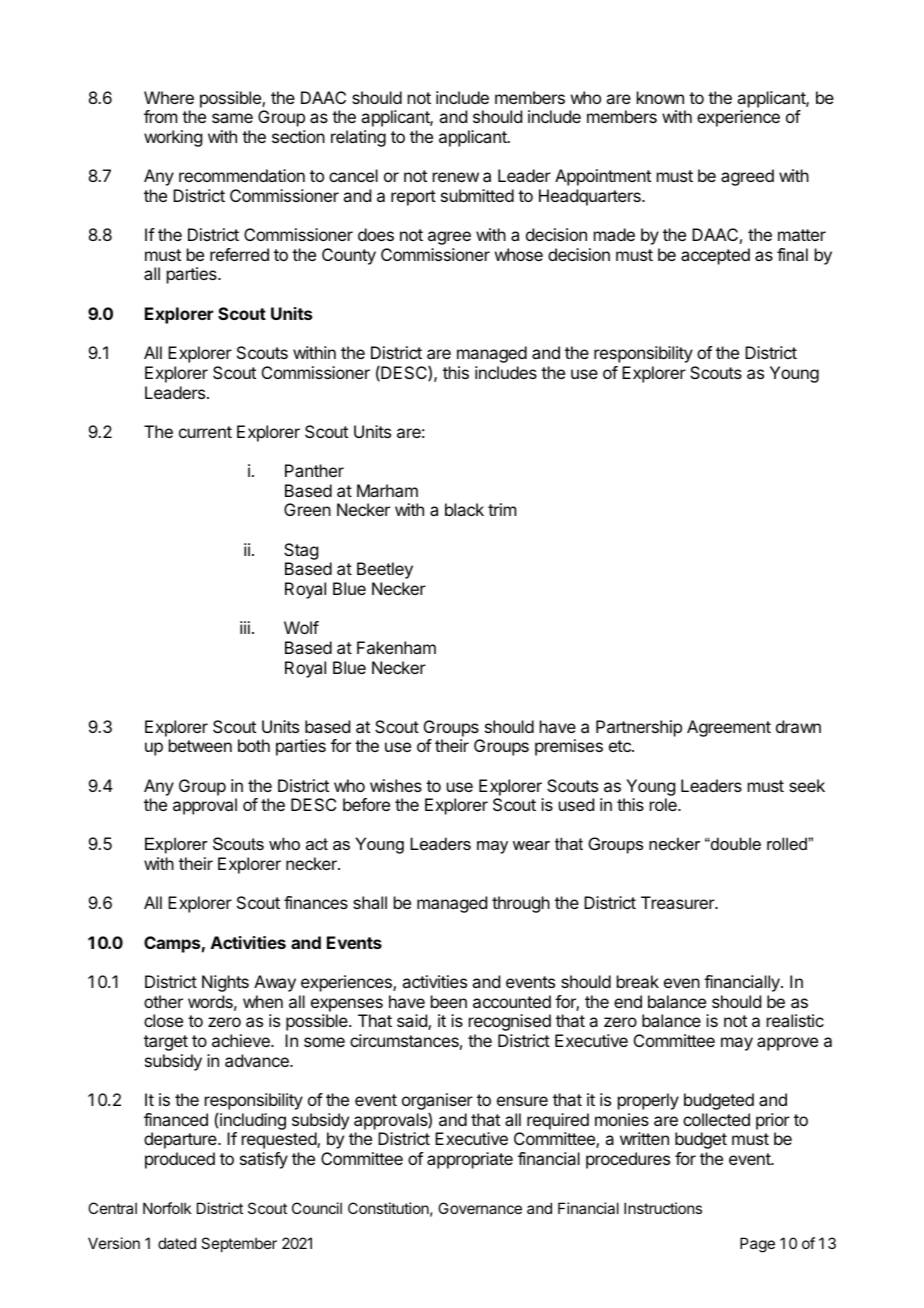  Describe the element at coordinates (456, 177) in the screenshot. I see `renew` at that location.
